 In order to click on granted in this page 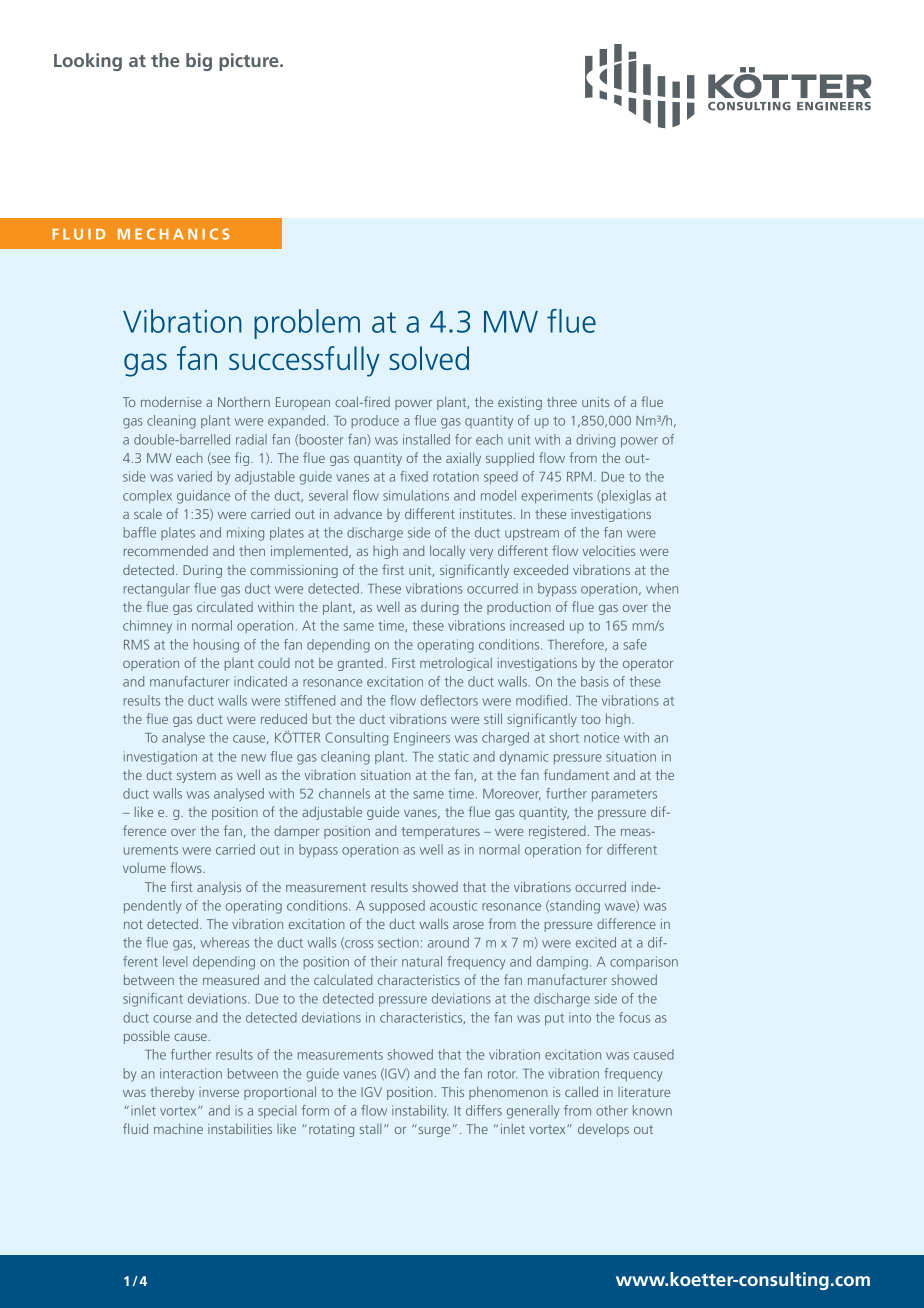, I will do `click(360, 664)`.
